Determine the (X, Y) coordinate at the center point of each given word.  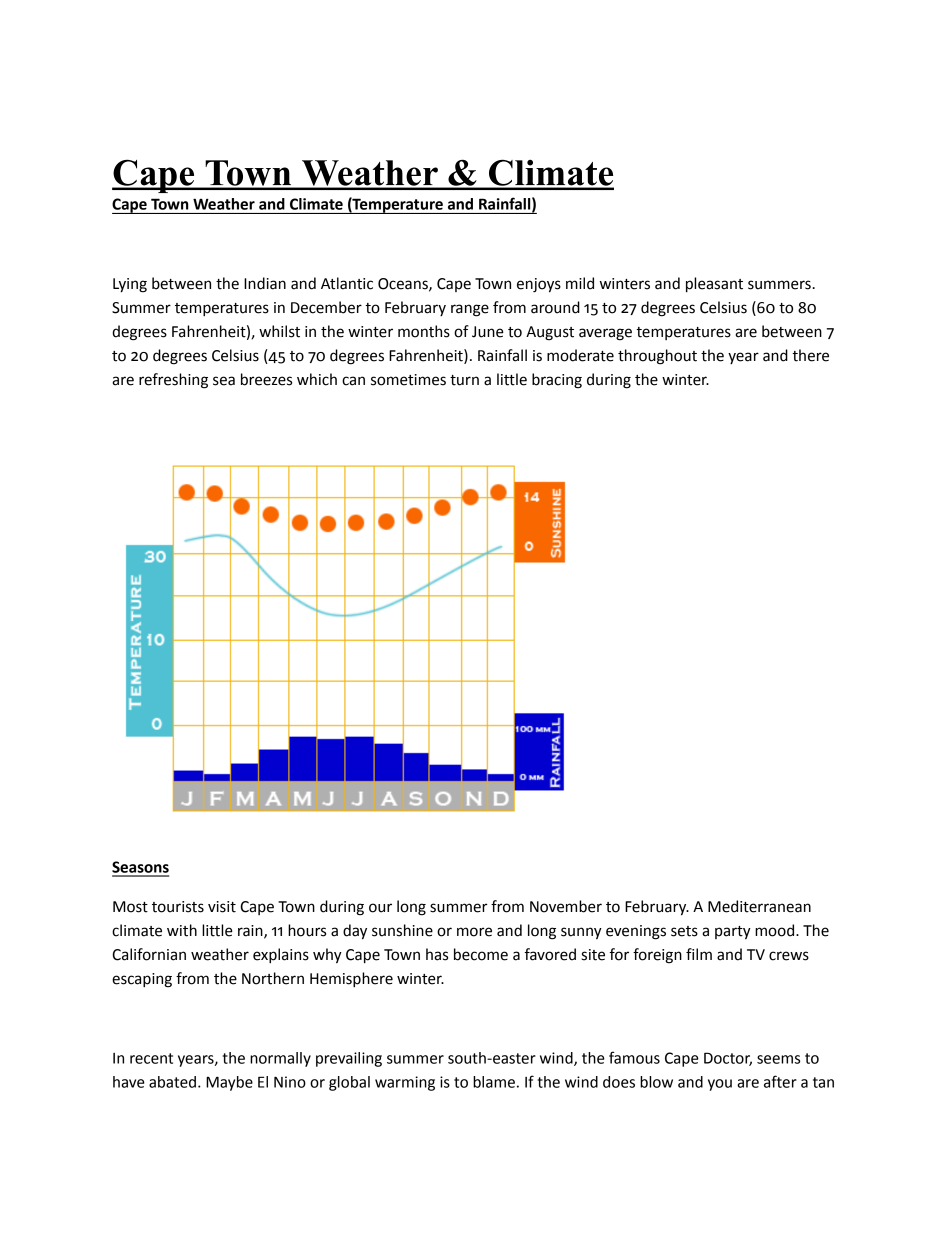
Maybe (229, 1083)
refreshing (173, 381)
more (474, 932)
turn (464, 380)
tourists (178, 907)
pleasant (714, 285)
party (733, 932)
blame (494, 1082)
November (566, 906)
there (810, 355)
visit (222, 907)
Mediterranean (759, 906)
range (470, 310)
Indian (265, 283)
